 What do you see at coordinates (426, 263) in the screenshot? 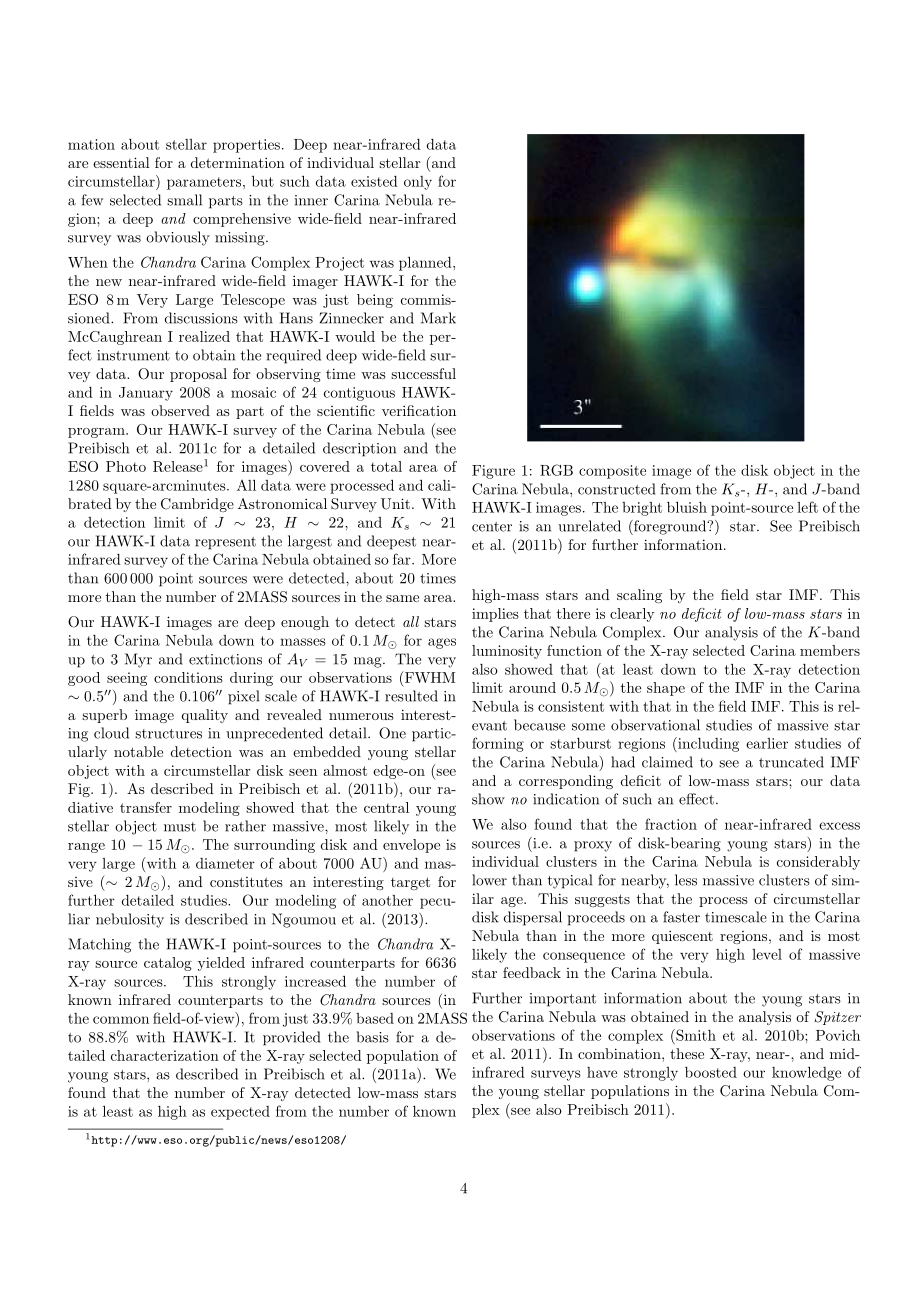
I see `planned` at bounding box center [426, 263].
